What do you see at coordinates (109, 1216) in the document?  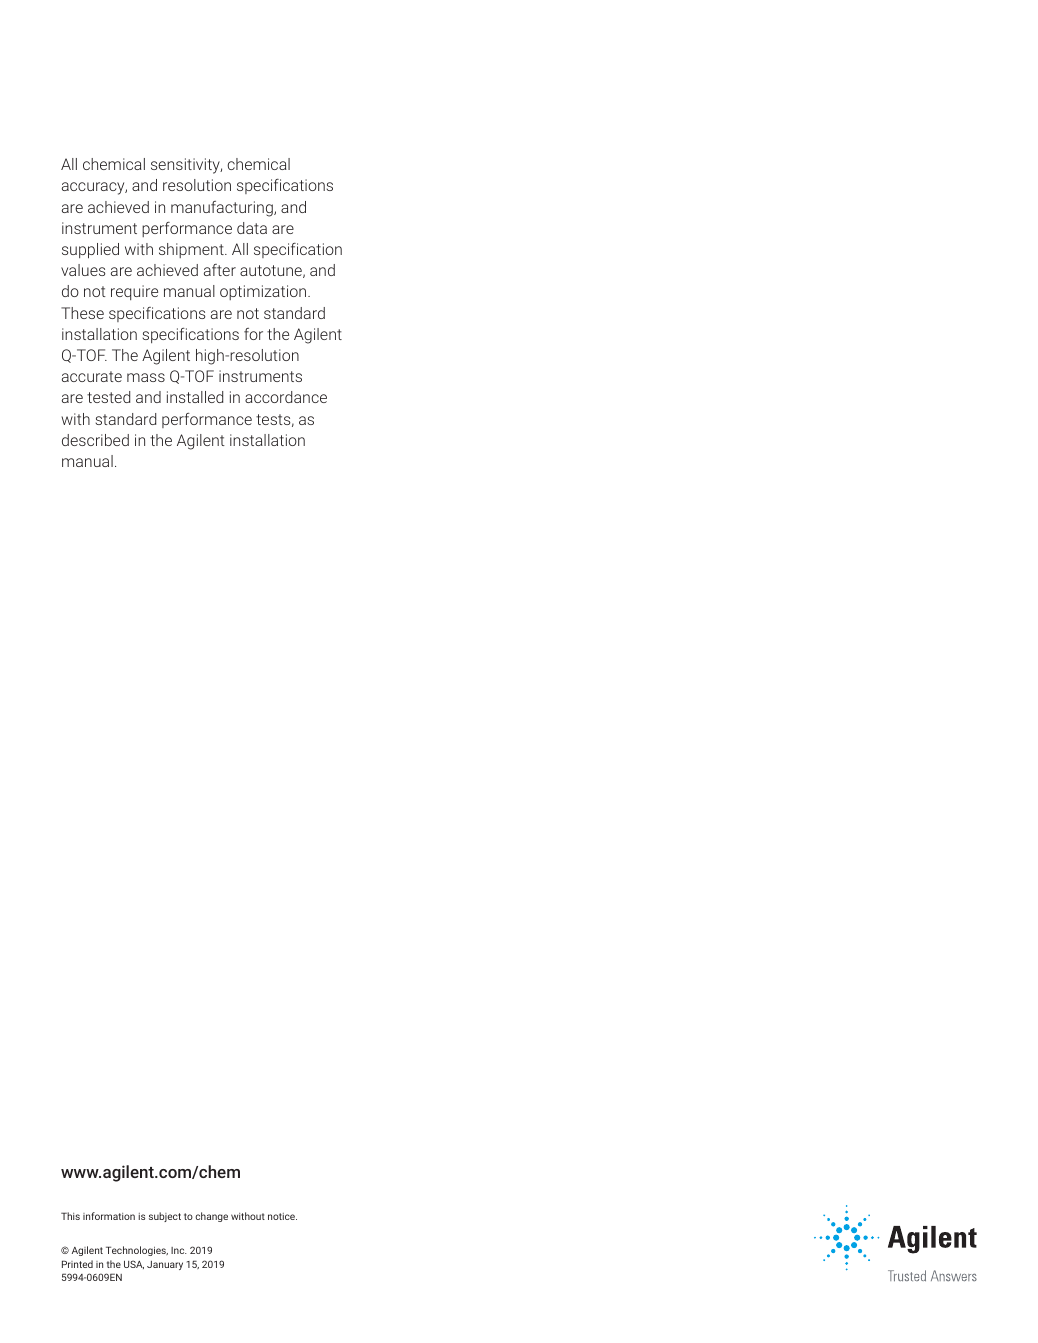 I see `information` at bounding box center [109, 1216].
